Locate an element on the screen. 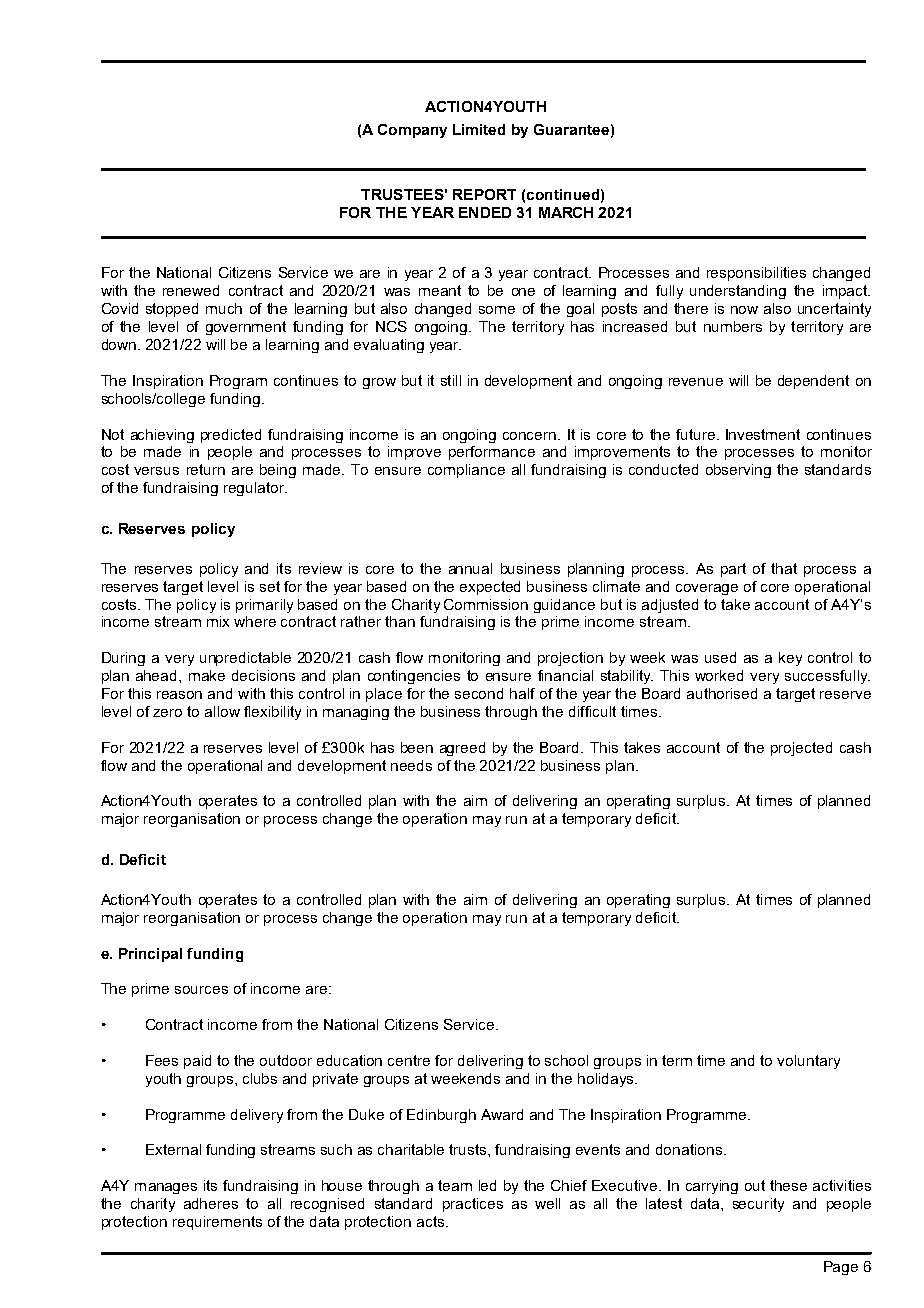  authorised is located at coordinates (722, 693).
